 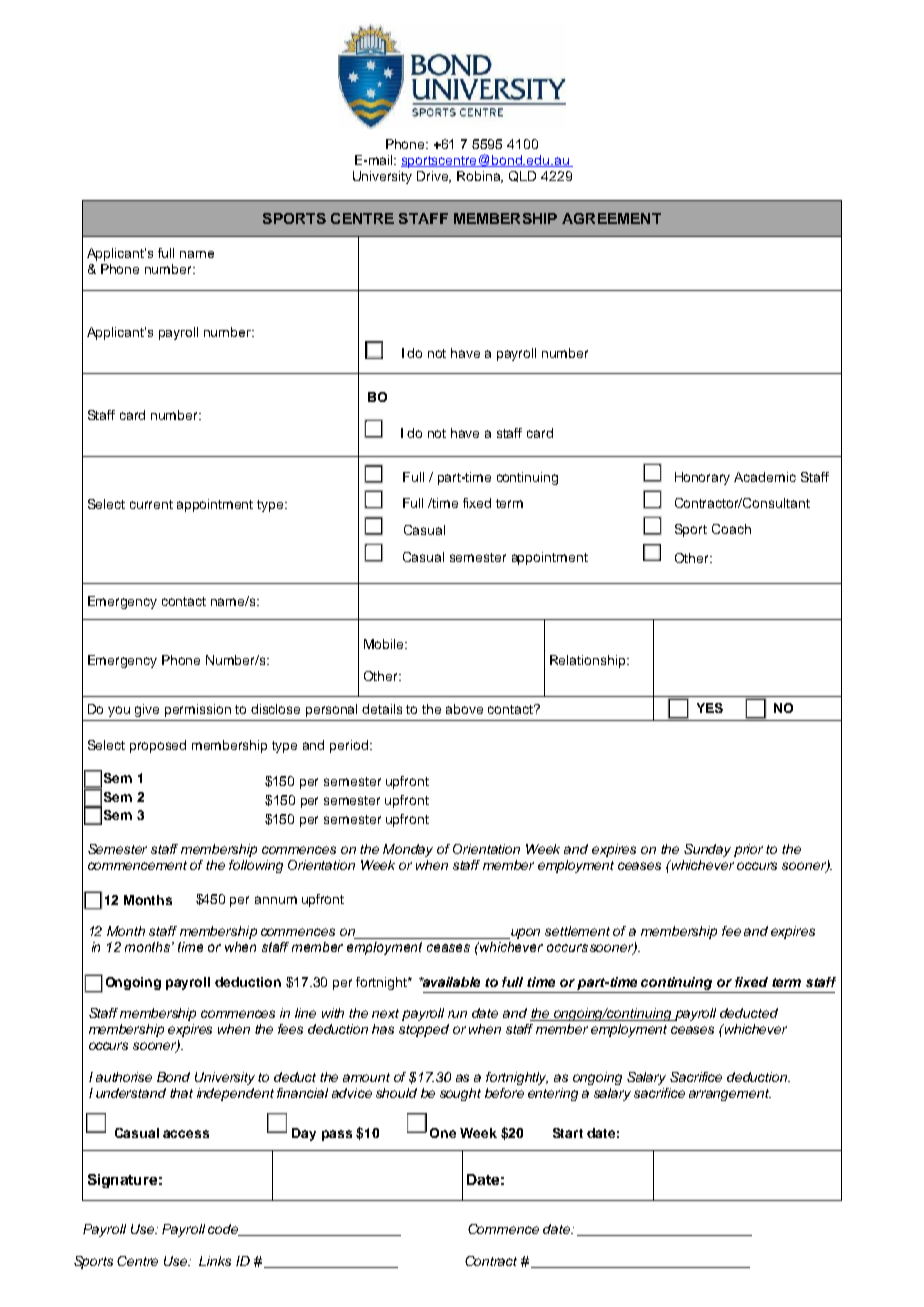 I want to click on current, so click(x=151, y=504).
